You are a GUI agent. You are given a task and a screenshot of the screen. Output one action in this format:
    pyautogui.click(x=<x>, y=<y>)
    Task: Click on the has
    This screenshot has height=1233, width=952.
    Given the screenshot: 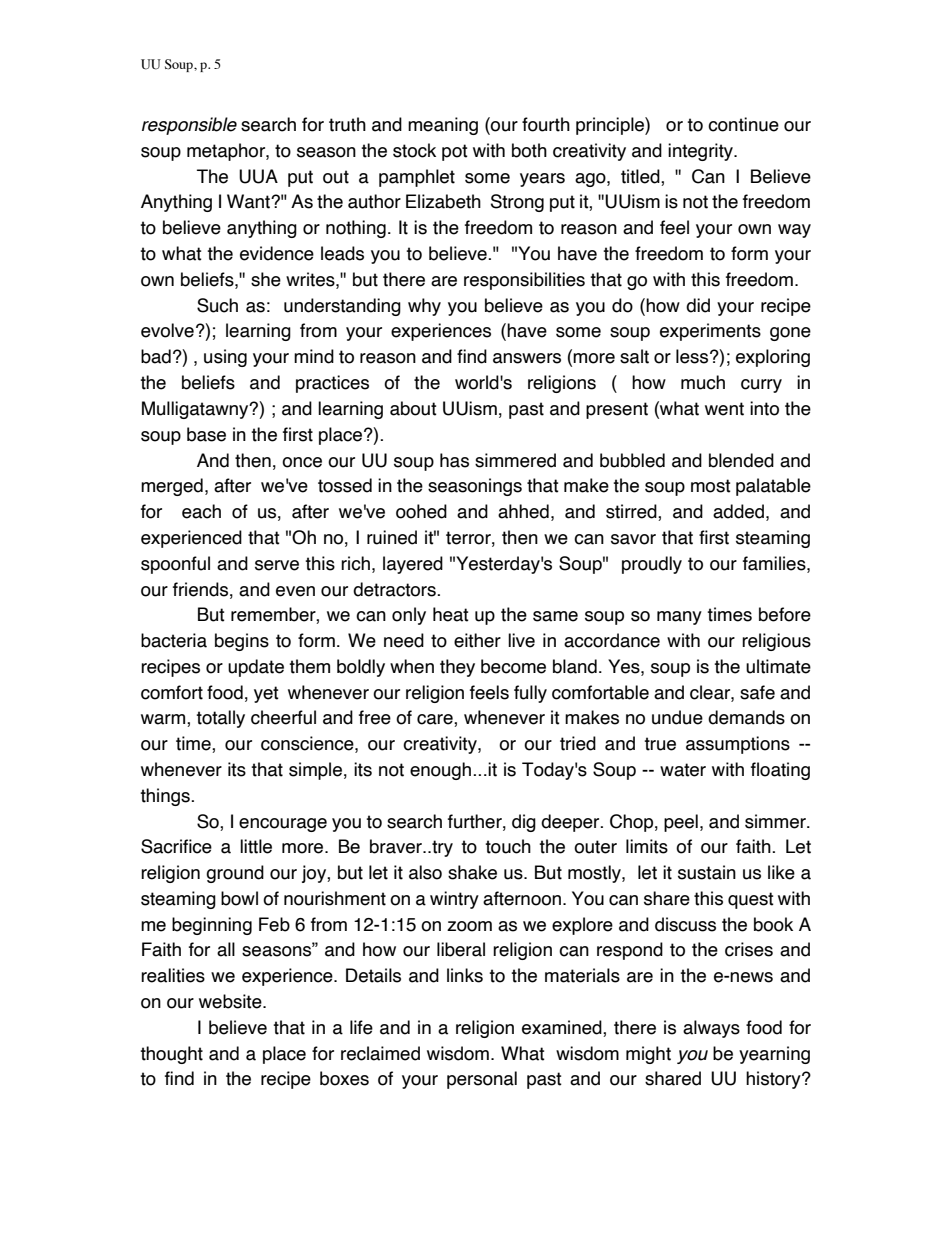 What is the action you would take?
    pyautogui.click(x=454, y=460)
